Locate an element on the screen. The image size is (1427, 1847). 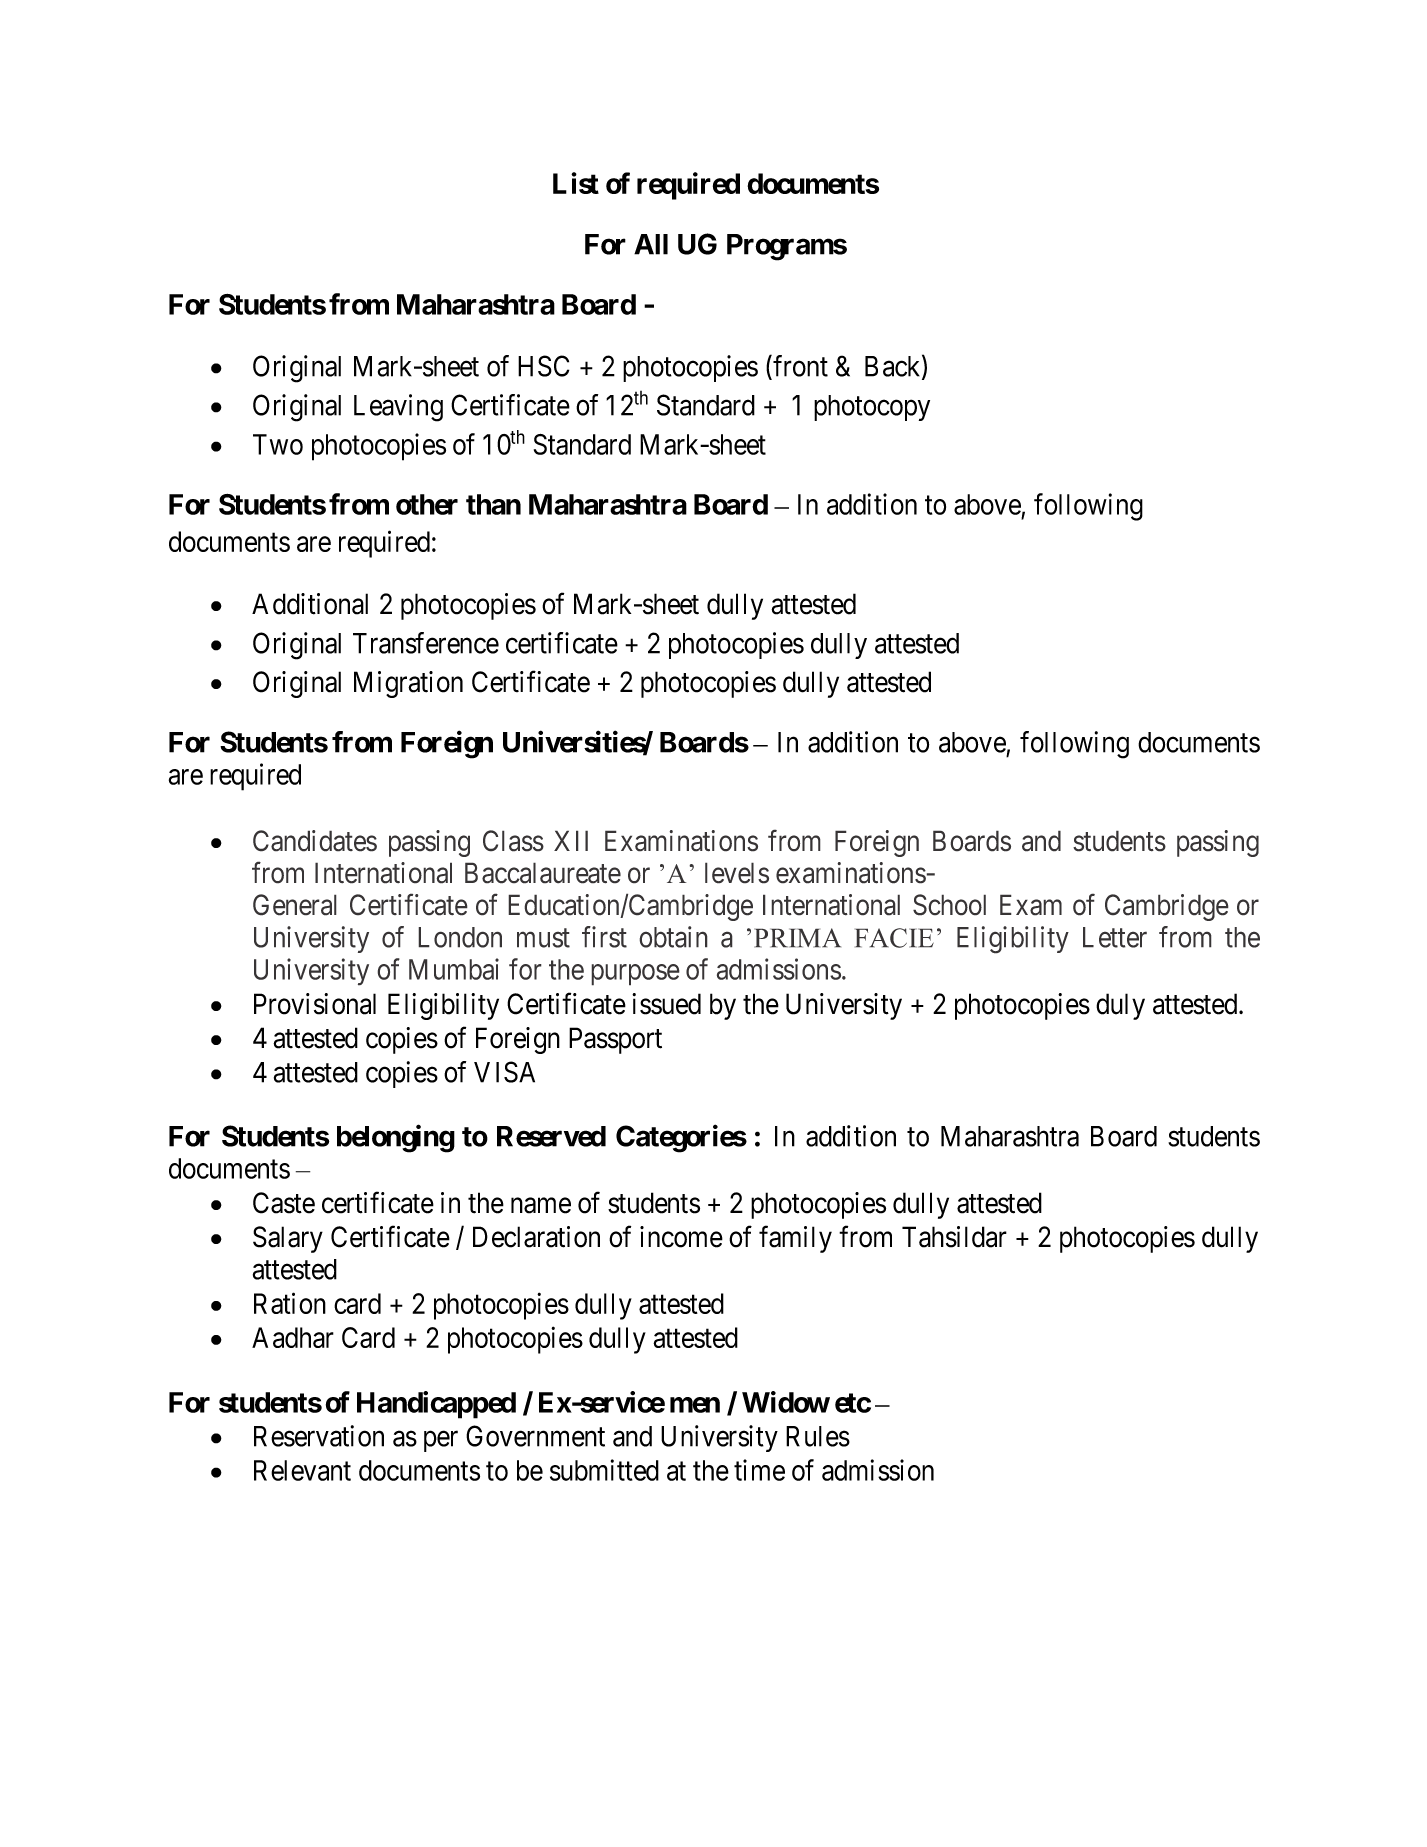
other is located at coordinates (427, 504).
